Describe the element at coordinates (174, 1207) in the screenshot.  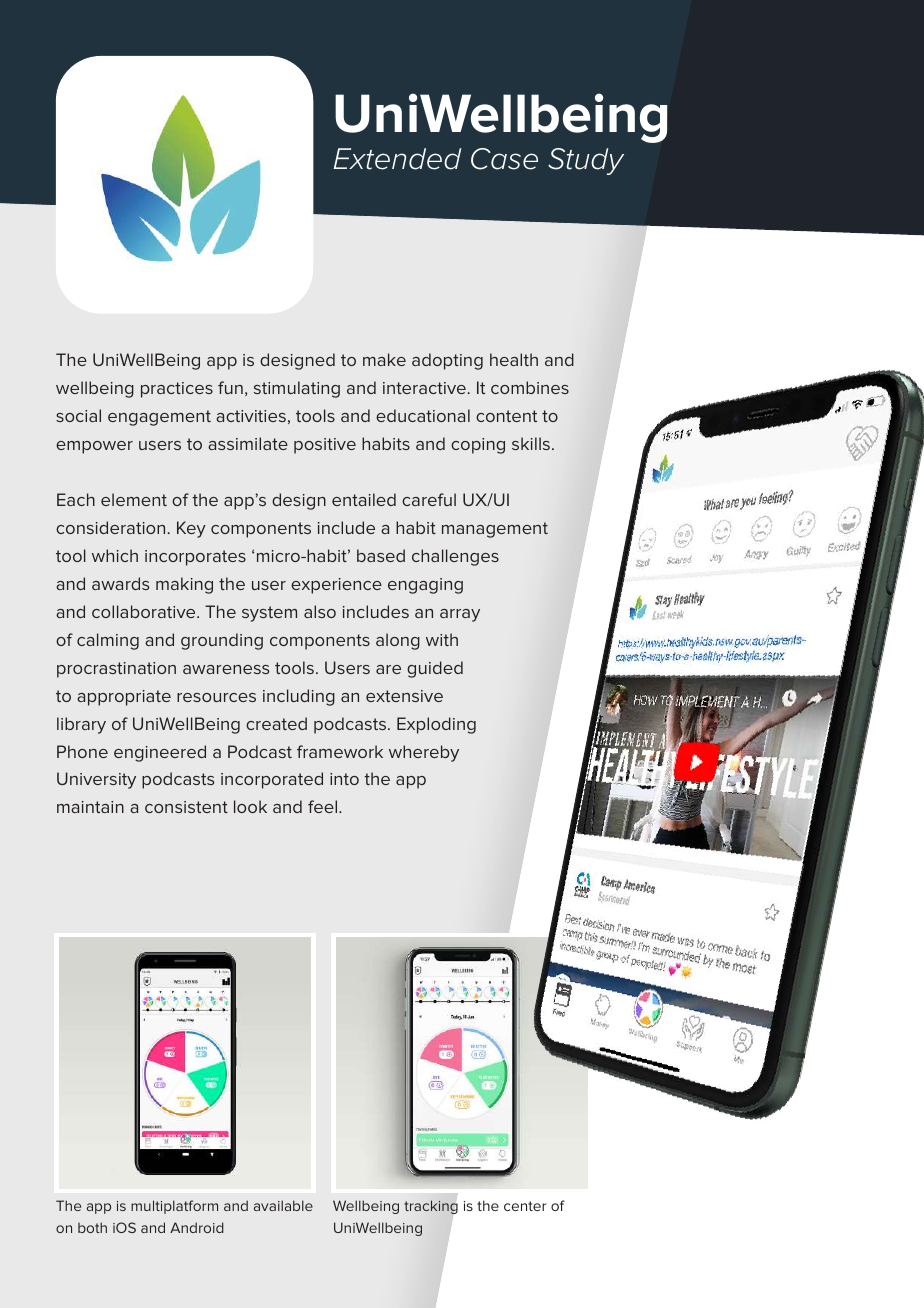
I see `multiplatform` at that location.
